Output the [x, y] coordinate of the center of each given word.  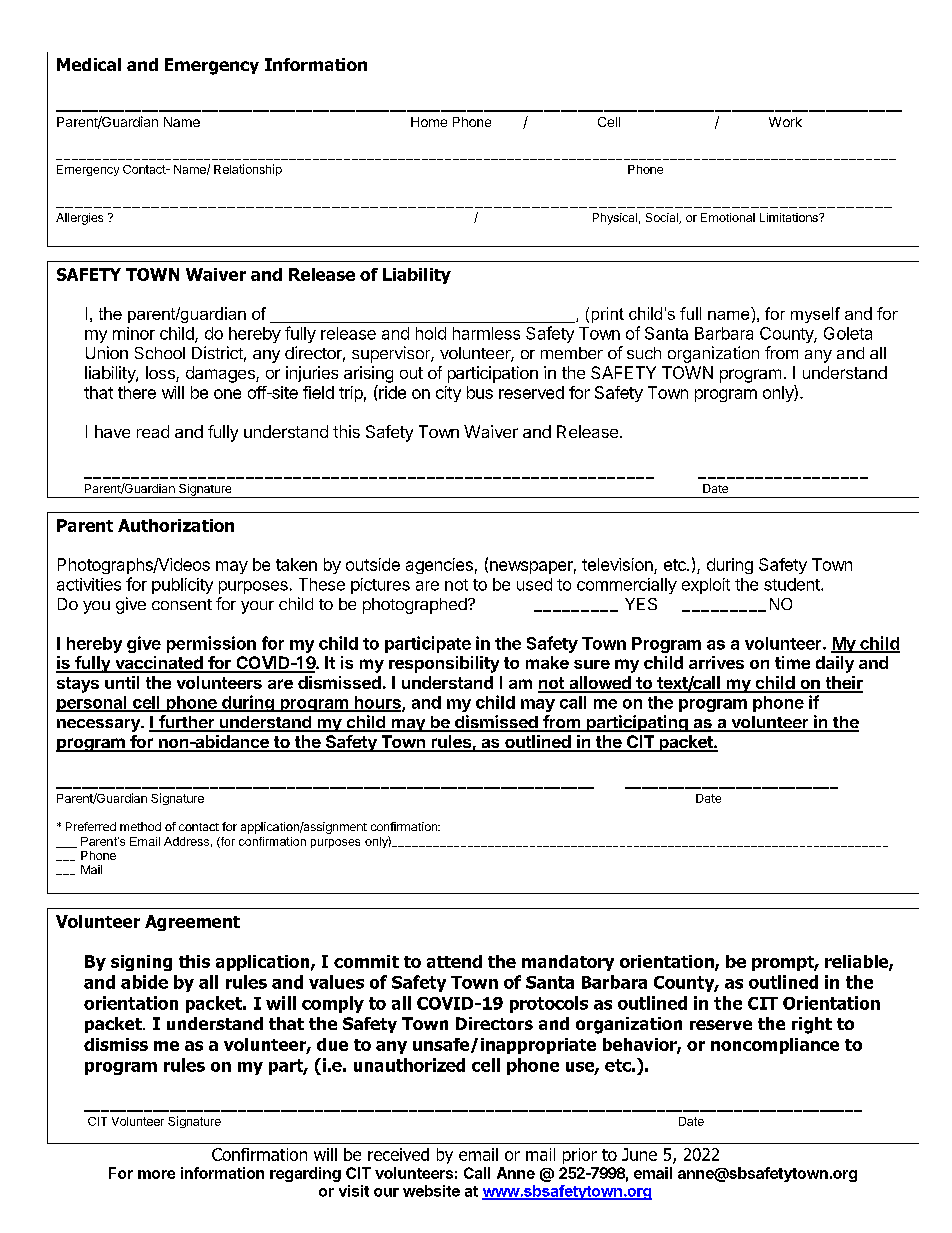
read [153, 431]
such [644, 353]
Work [785, 122]
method [140, 826]
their [843, 684]
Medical [89, 64]
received [398, 1154]
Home [429, 122]
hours [377, 703]
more [156, 1174]
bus [480, 392]
